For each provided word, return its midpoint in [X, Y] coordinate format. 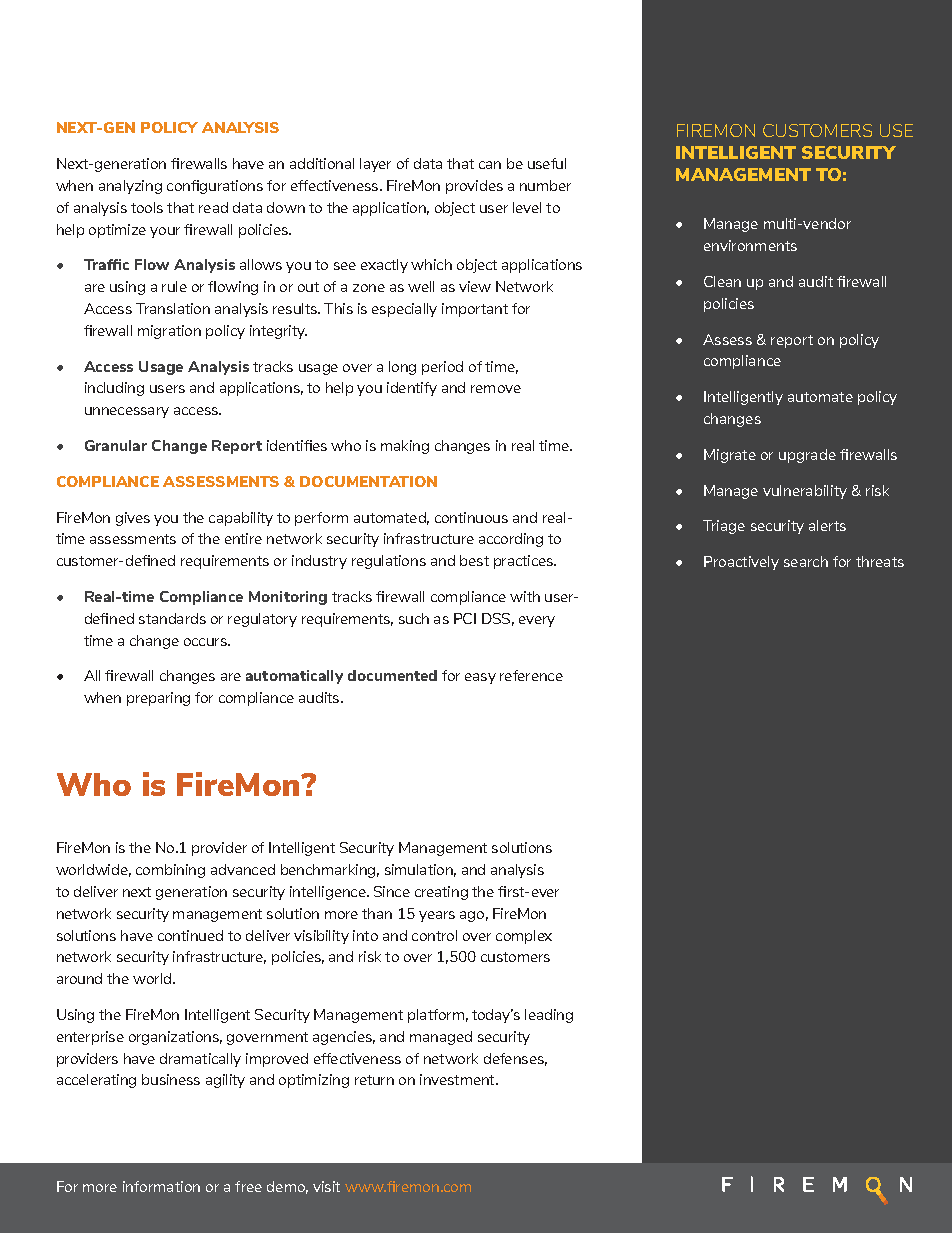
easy [480, 678]
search [806, 561]
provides [474, 187]
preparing [158, 699]
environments [750, 245]
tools [147, 207]
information [161, 1186]
